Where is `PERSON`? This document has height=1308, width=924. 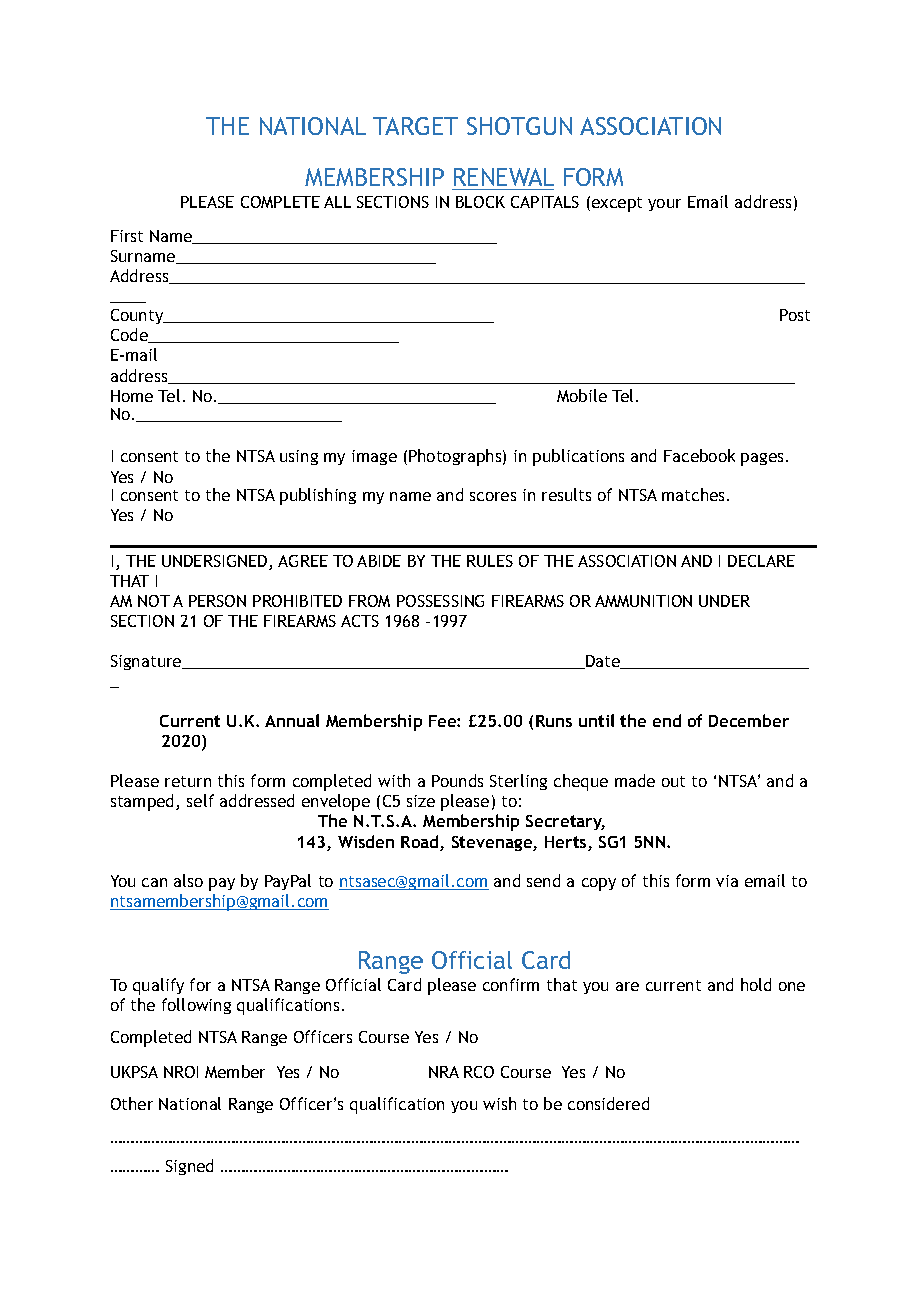 PERSON is located at coordinates (217, 601).
